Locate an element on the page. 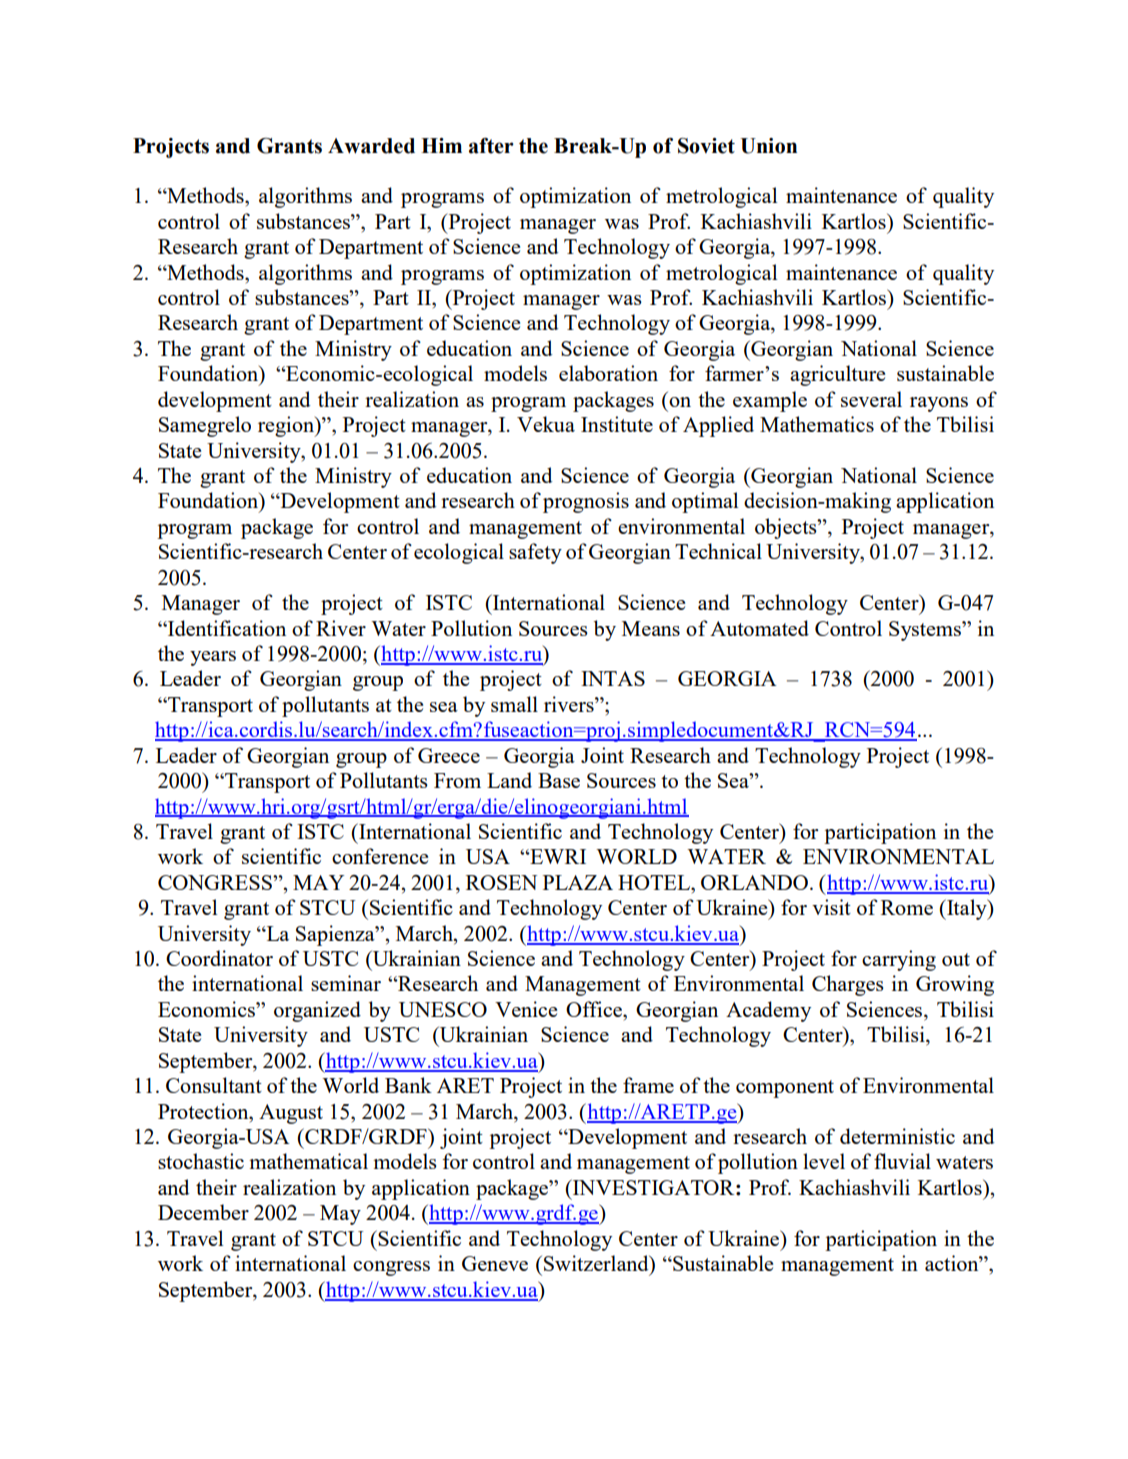 The height and width of the page is (1459, 1128). level is located at coordinates (824, 1161).
